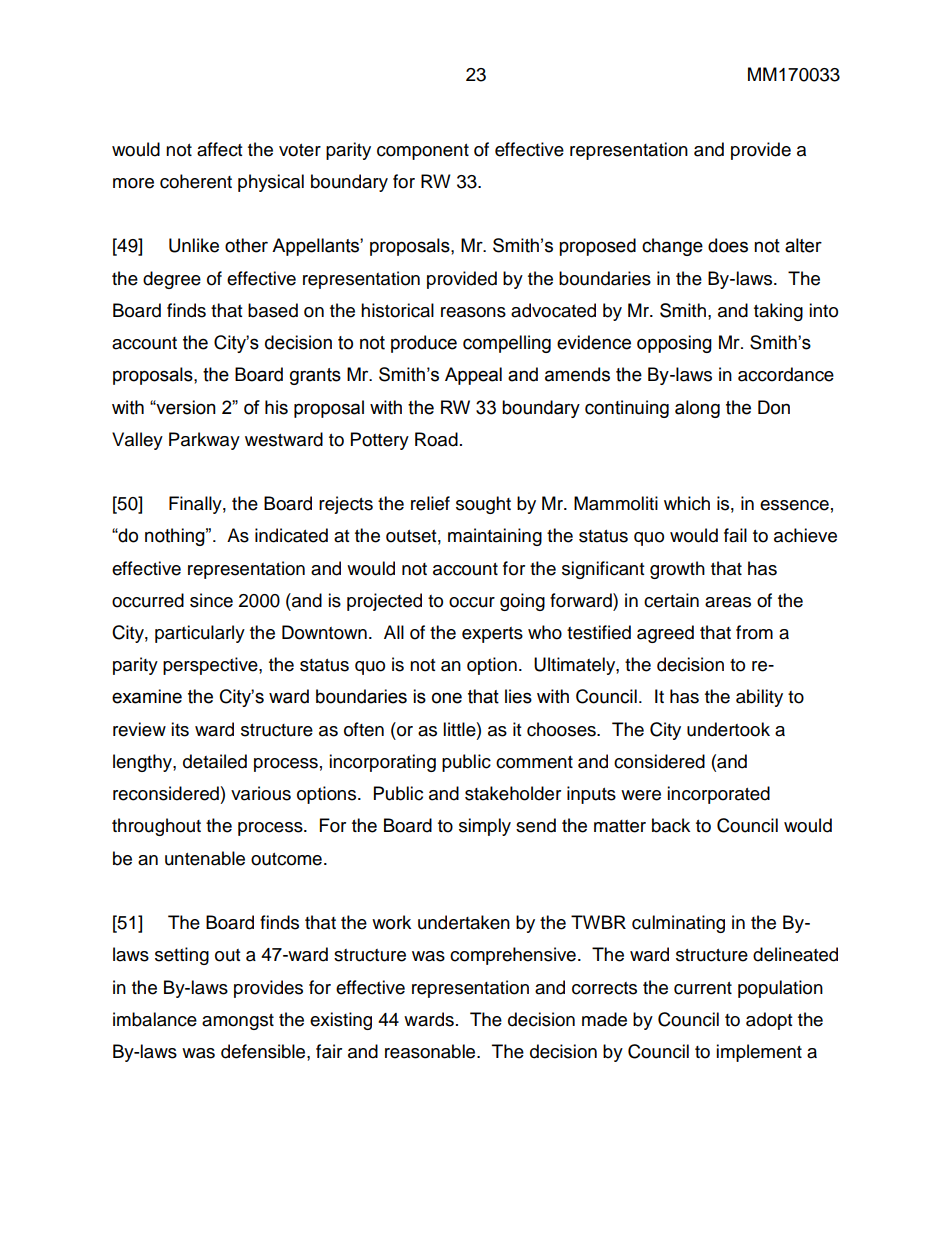 This document has height=1233, width=952. Describe the element at coordinates (423, 152) in the document. I see `component` at that location.
